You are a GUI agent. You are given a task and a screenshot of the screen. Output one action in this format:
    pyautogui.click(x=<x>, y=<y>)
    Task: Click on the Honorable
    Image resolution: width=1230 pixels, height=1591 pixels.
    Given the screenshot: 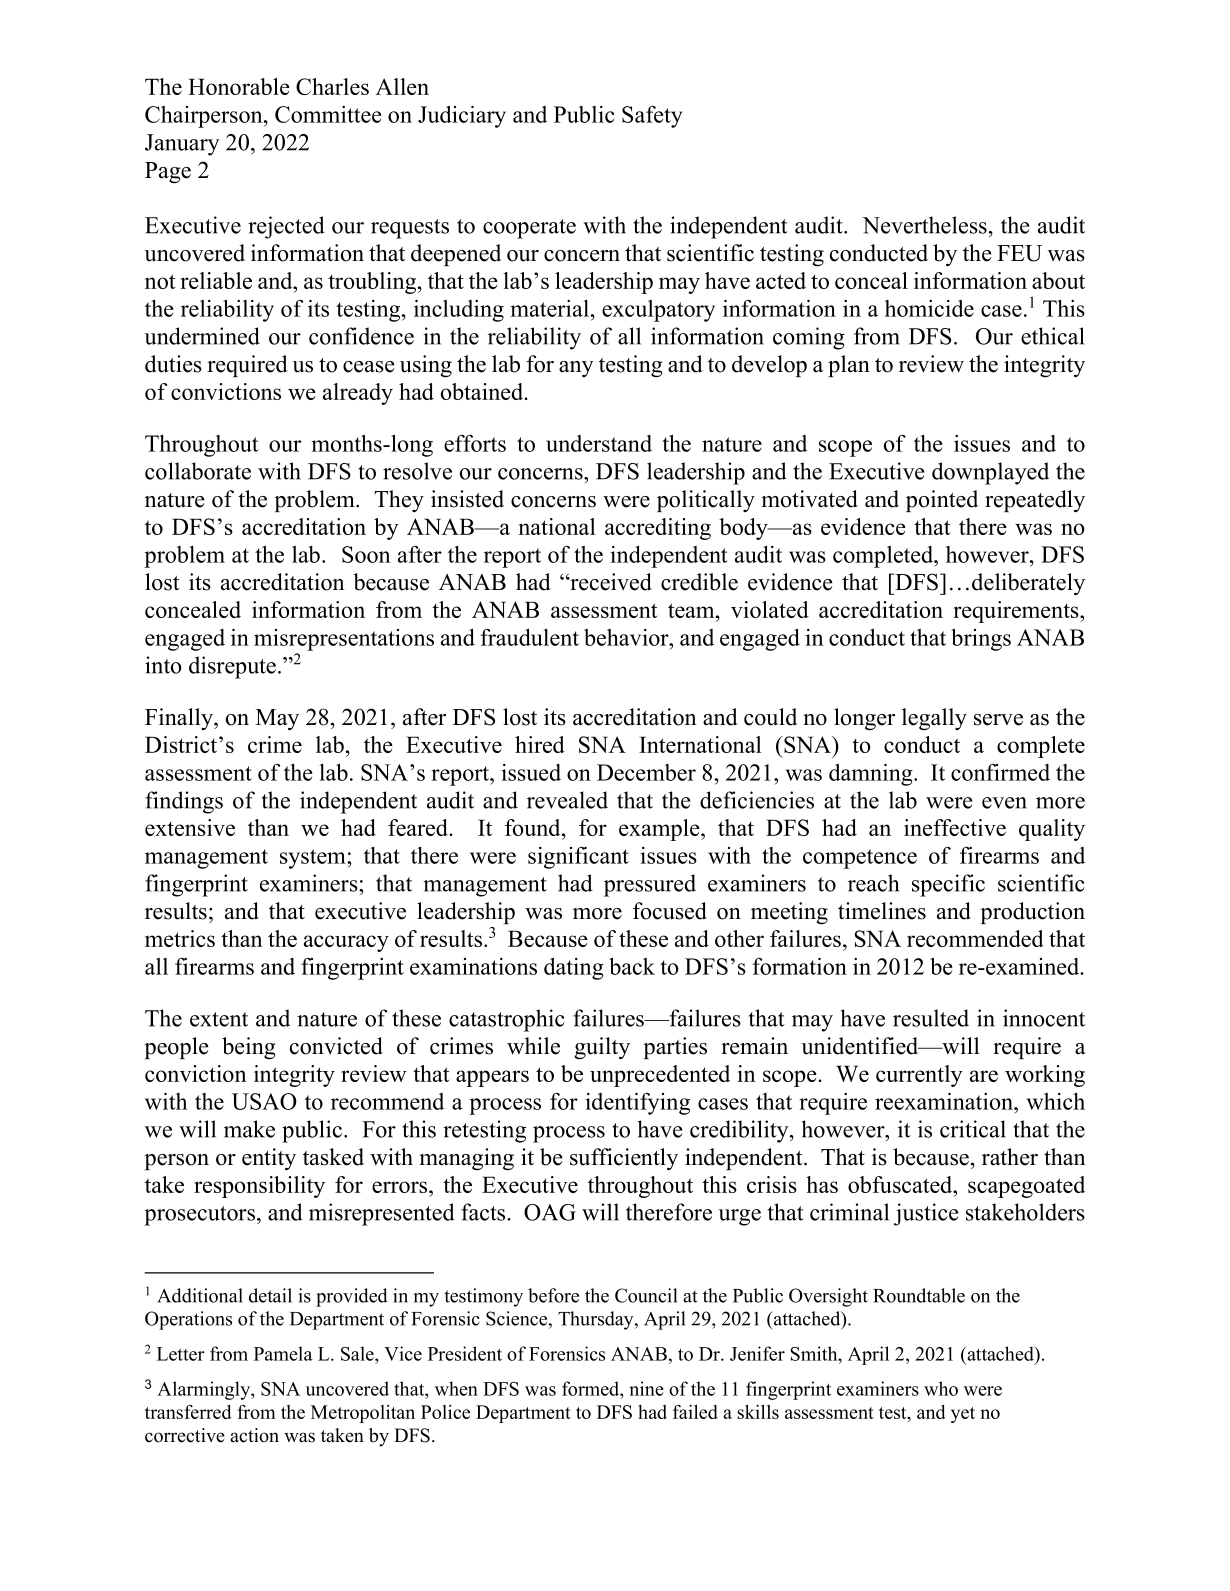 What is the action you would take?
    pyautogui.click(x=239, y=86)
